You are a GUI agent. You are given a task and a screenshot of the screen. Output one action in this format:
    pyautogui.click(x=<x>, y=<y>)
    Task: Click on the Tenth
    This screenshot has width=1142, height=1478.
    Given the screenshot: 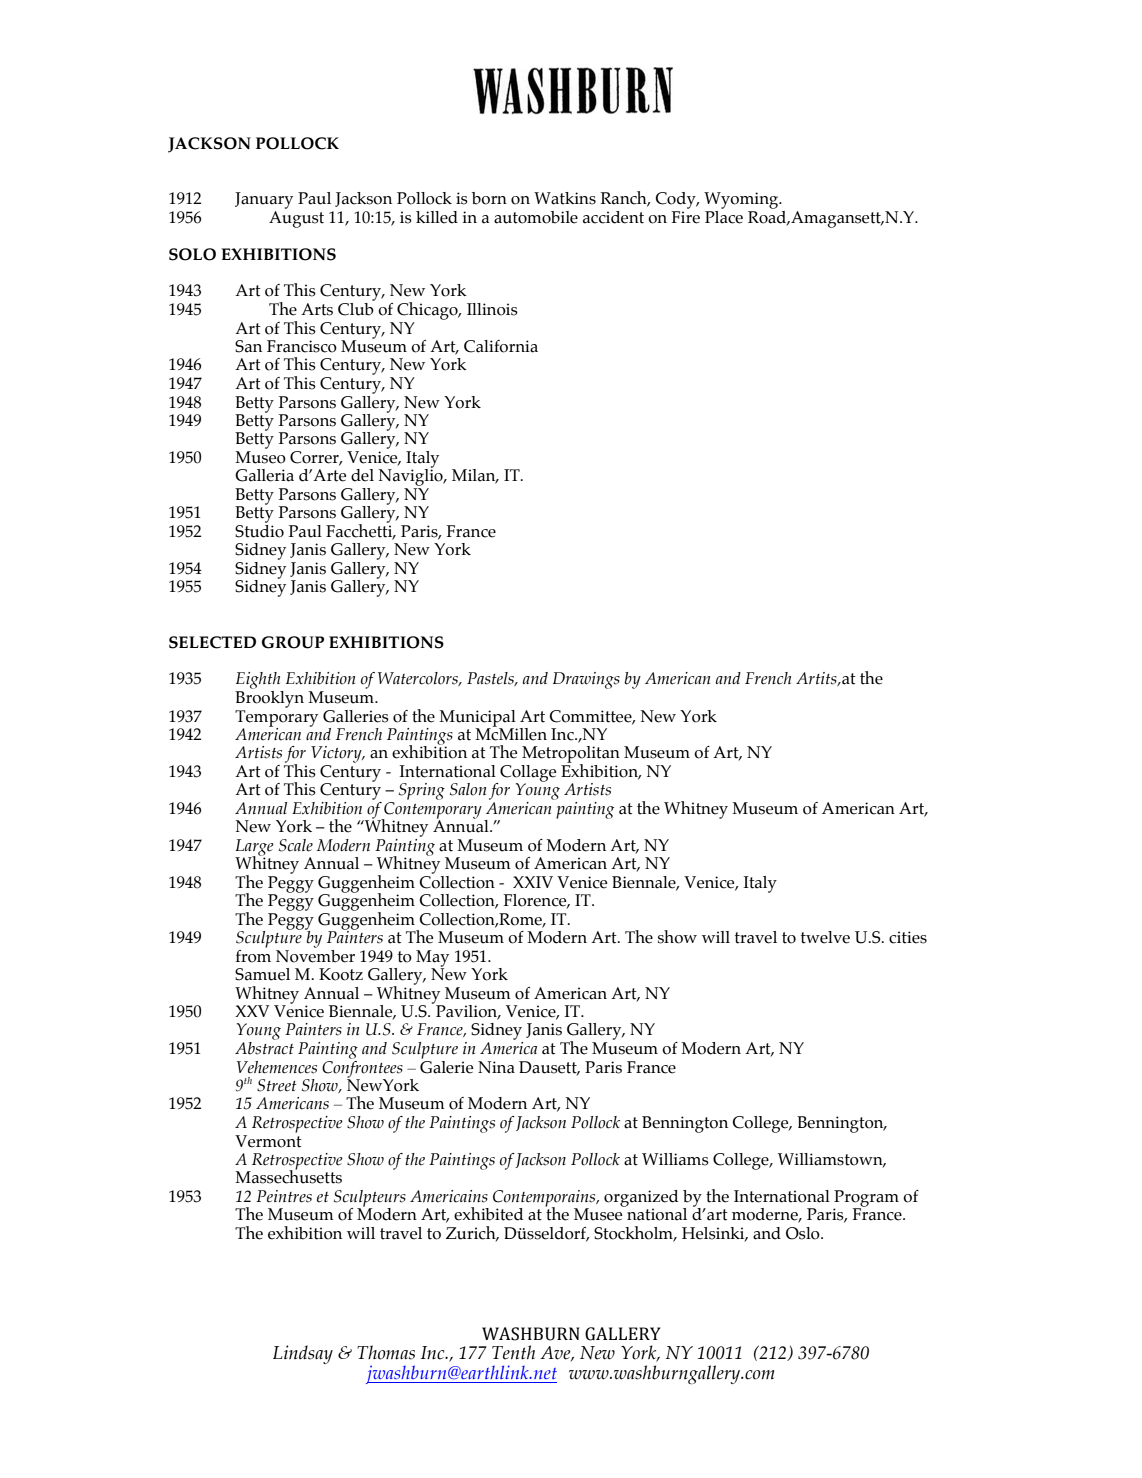 What is the action you would take?
    pyautogui.click(x=513, y=1352)
